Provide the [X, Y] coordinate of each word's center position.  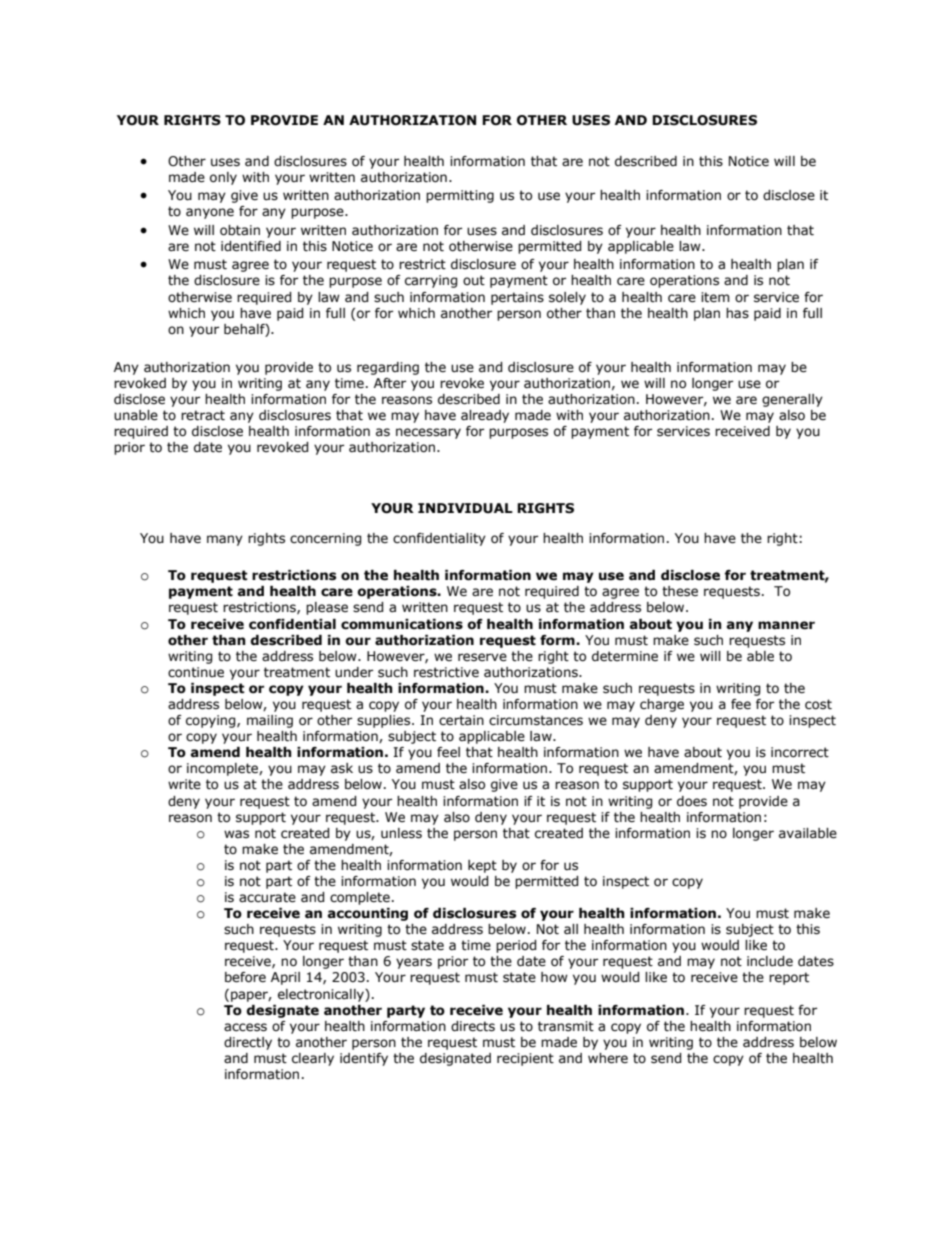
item [715, 297]
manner [786, 625]
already [485, 416]
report [789, 978]
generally [792, 400]
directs [473, 1026]
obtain [240, 230]
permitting [460, 196]
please [327, 608]
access [245, 1027]
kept [482, 866]
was [236, 834]
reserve [482, 657]
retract [203, 415]
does [692, 801]
